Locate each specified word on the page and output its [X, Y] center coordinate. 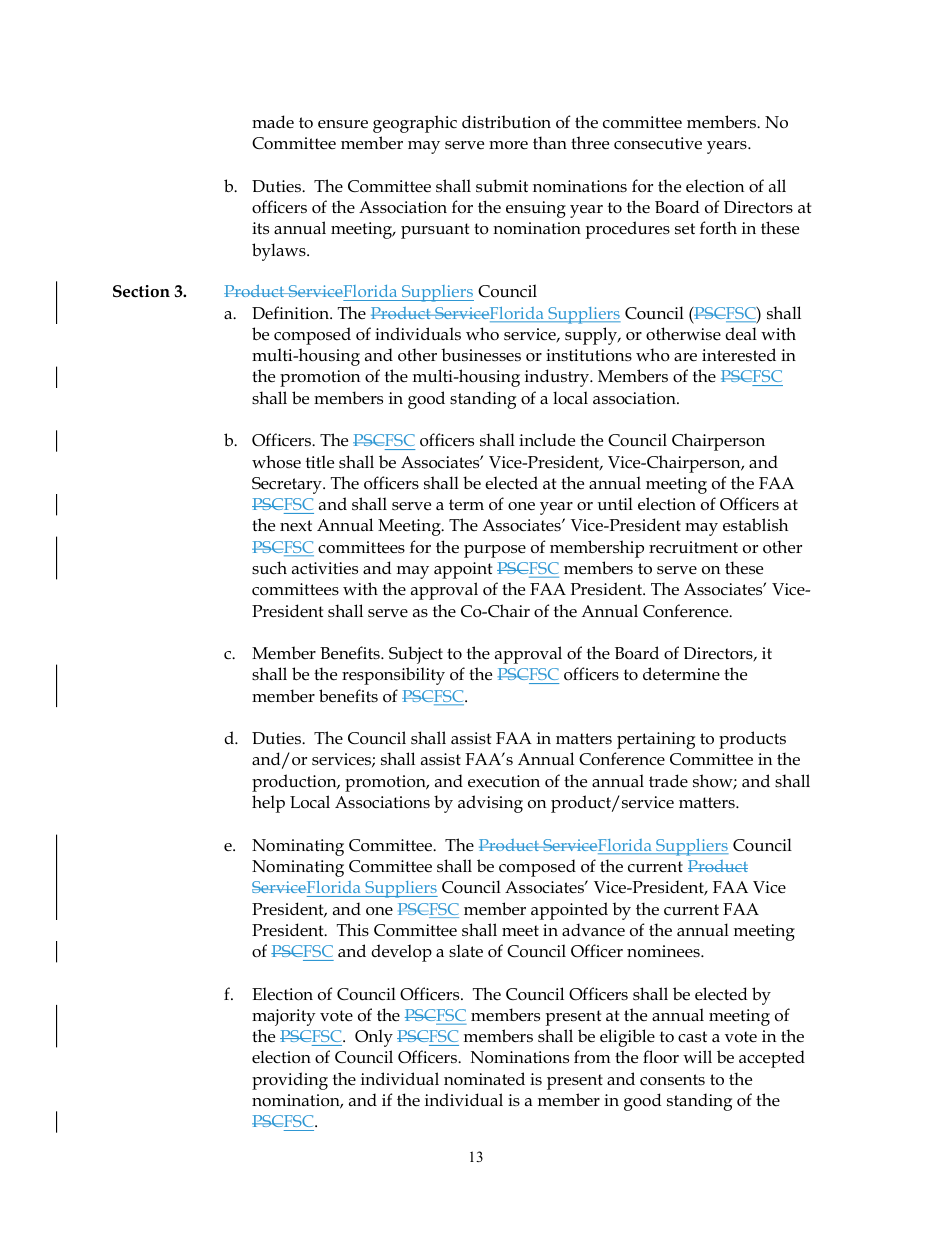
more [508, 145]
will [697, 1056]
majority [284, 1017]
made [273, 121]
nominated [484, 1078]
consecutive [658, 143]
